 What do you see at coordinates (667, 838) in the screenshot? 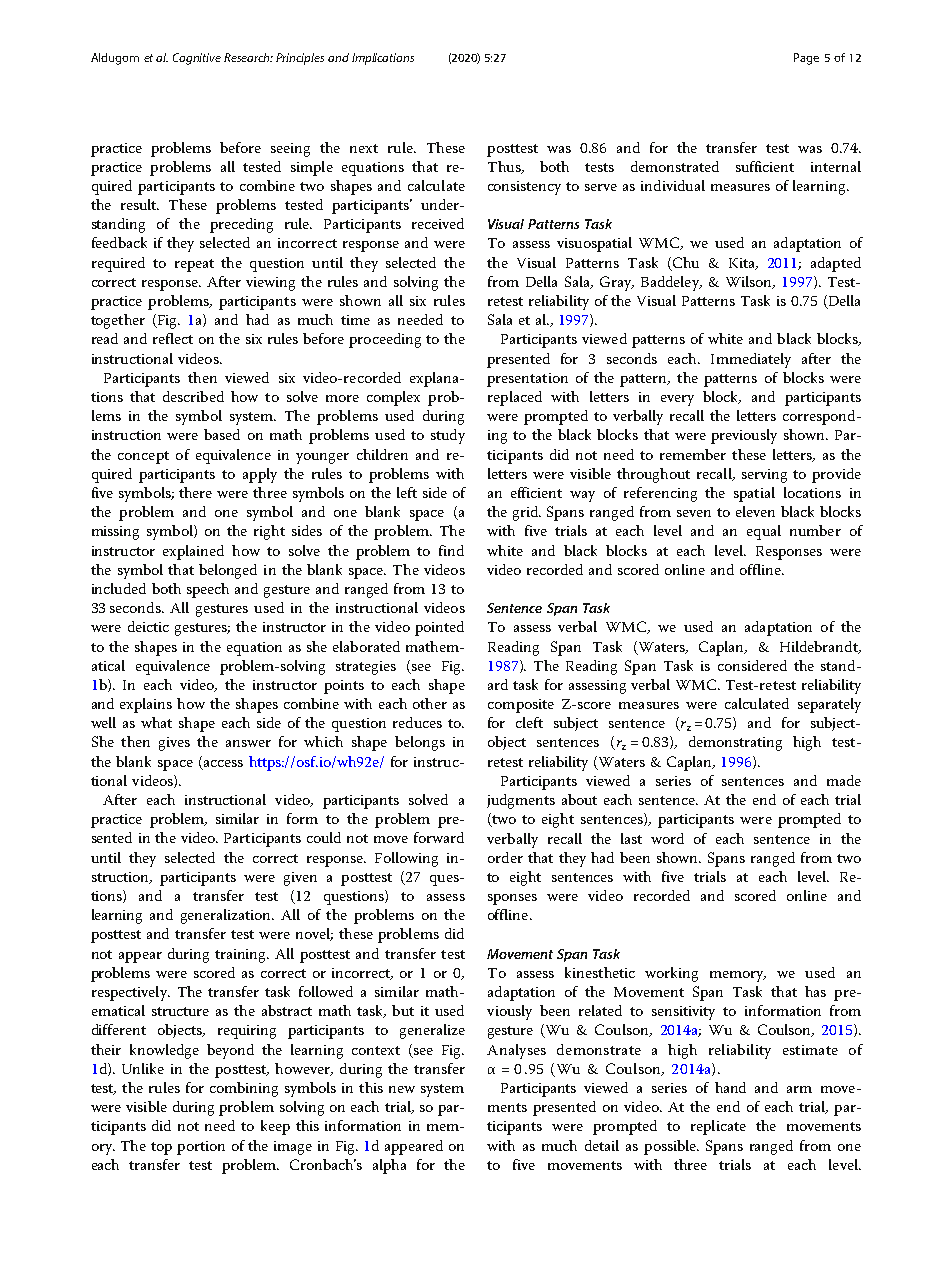
I see `word` at bounding box center [667, 838].
